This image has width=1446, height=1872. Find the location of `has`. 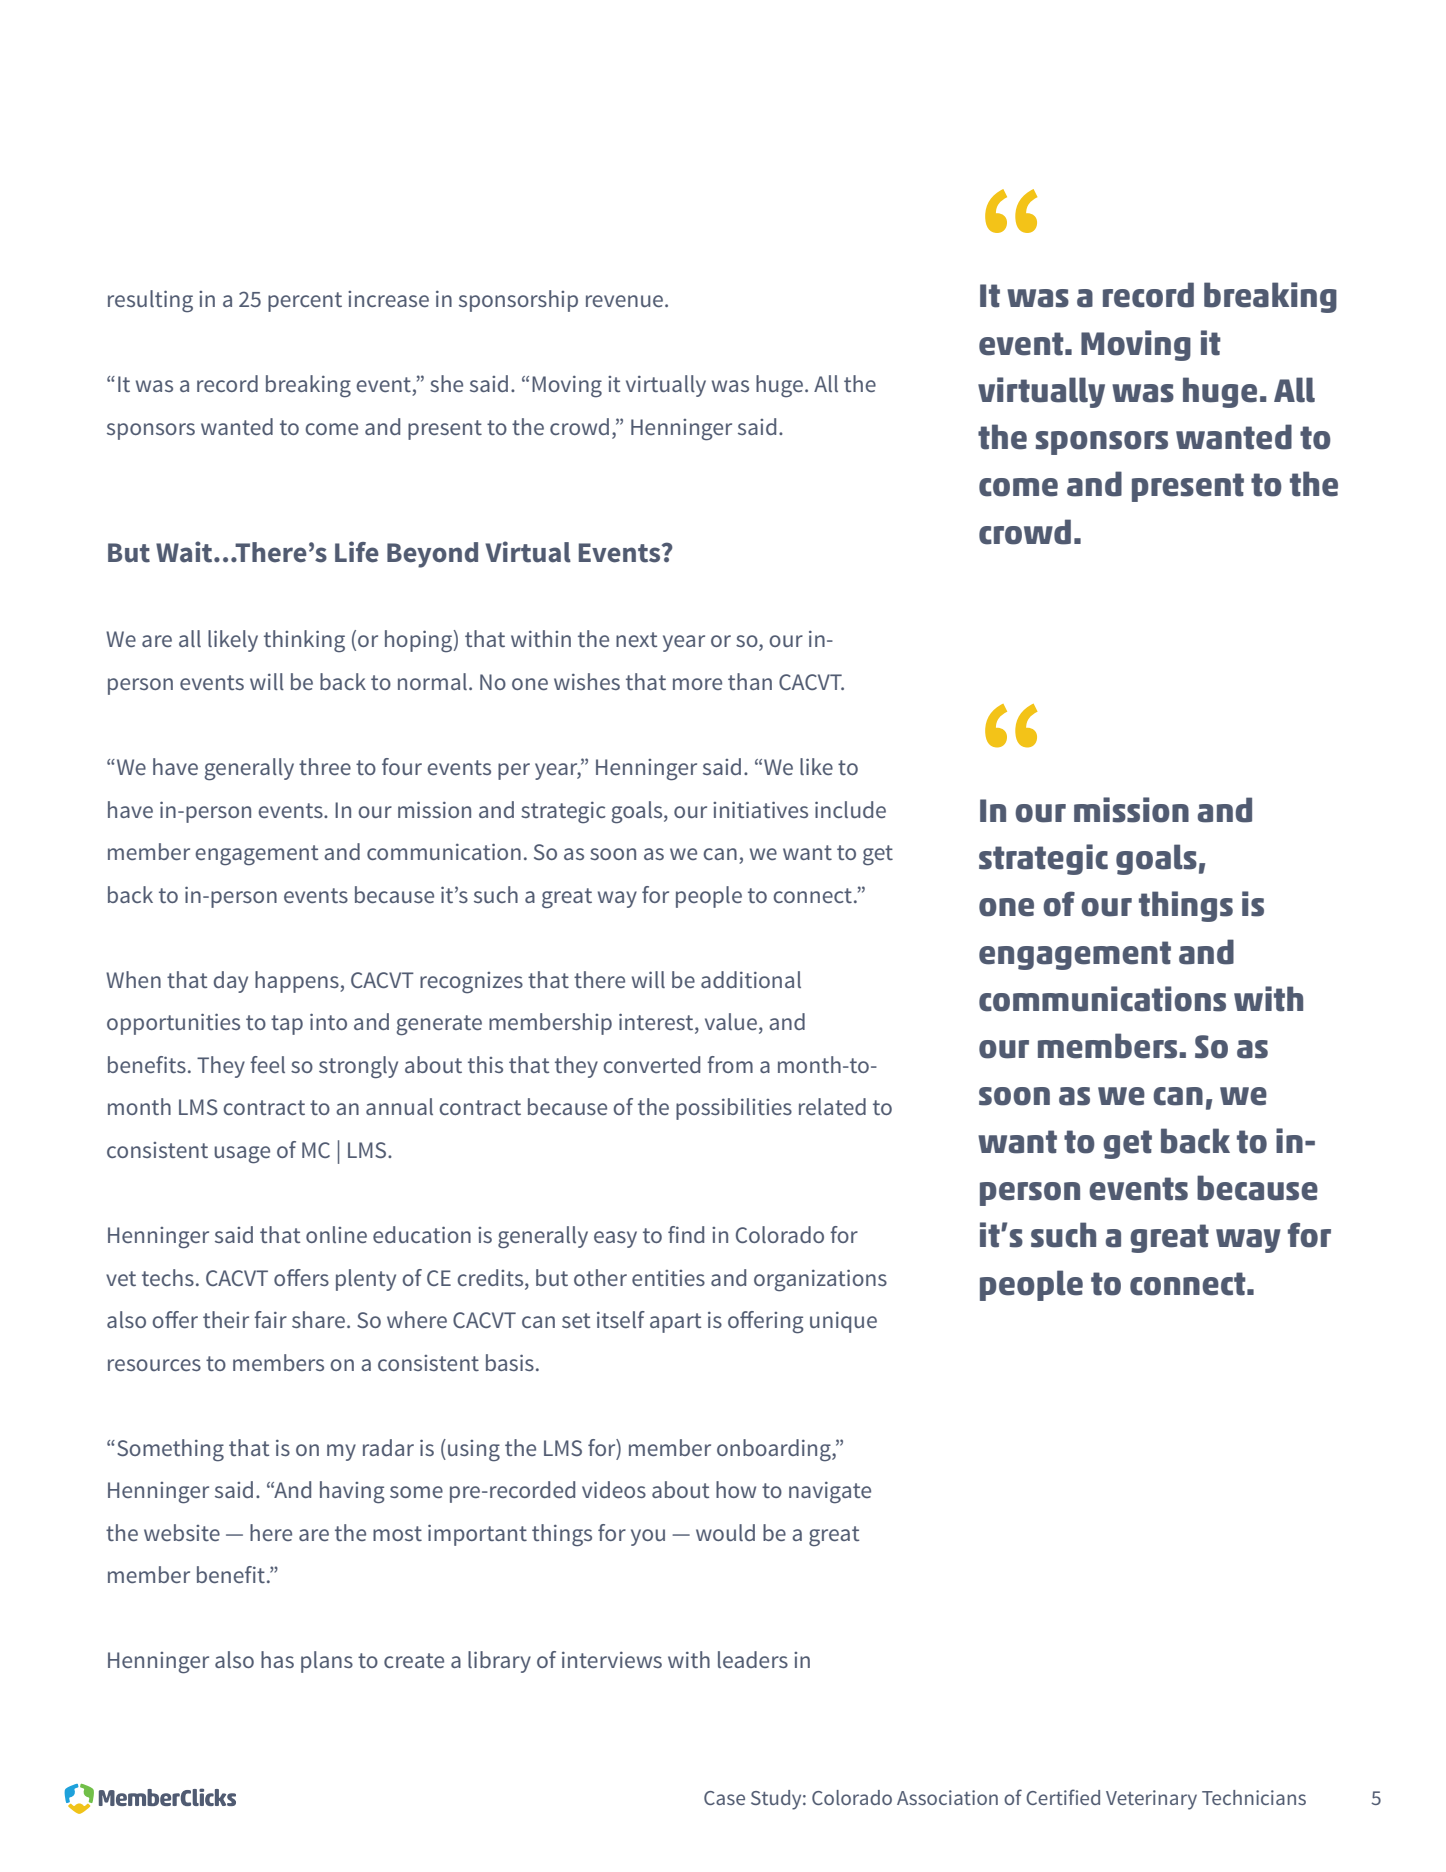

has is located at coordinates (277, 1659).
